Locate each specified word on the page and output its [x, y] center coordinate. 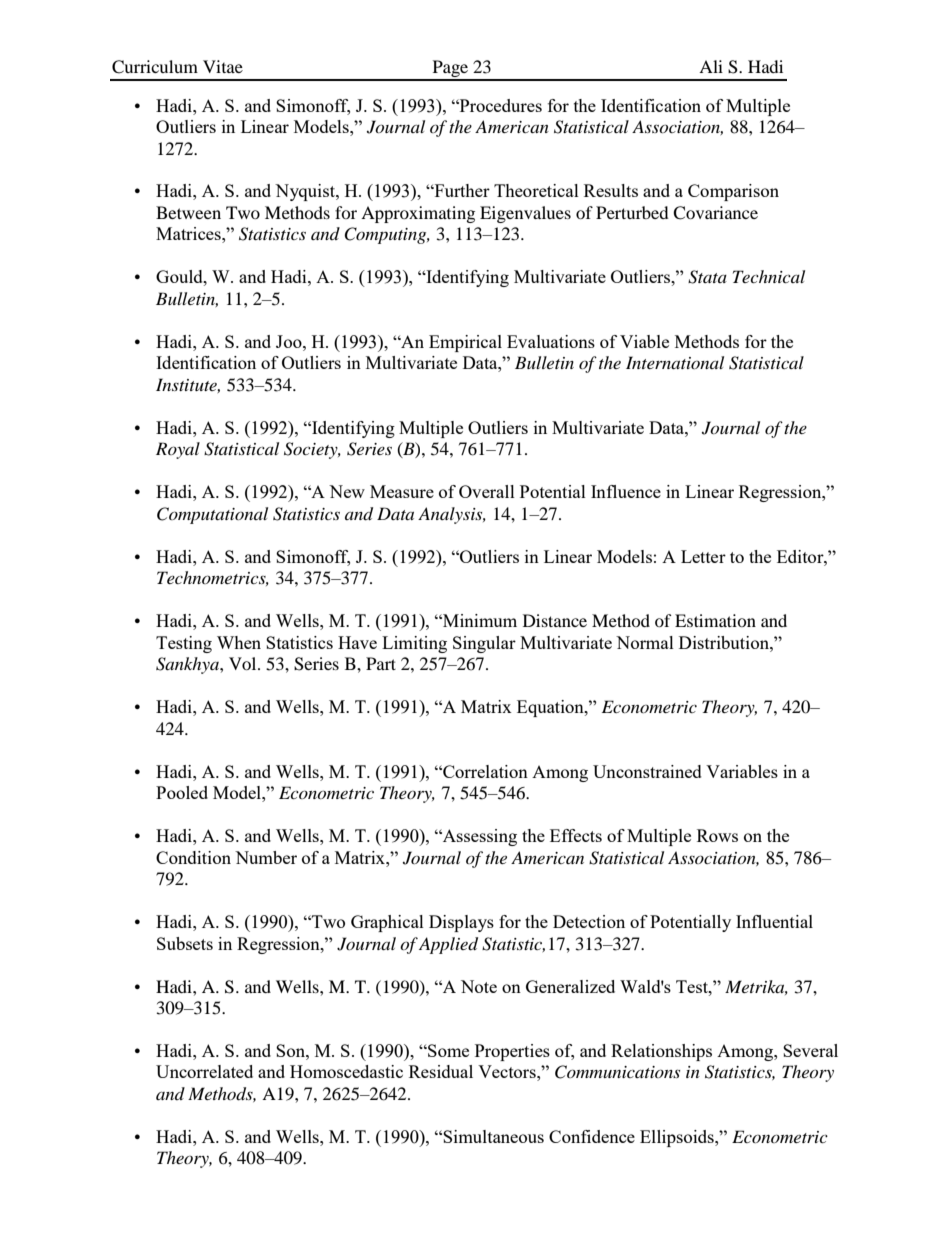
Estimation [715, 620]
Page [450, 70]
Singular [484, 644]
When [239, 642]
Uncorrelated [204, 1071]
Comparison [733, 192]
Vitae [223, 66]
